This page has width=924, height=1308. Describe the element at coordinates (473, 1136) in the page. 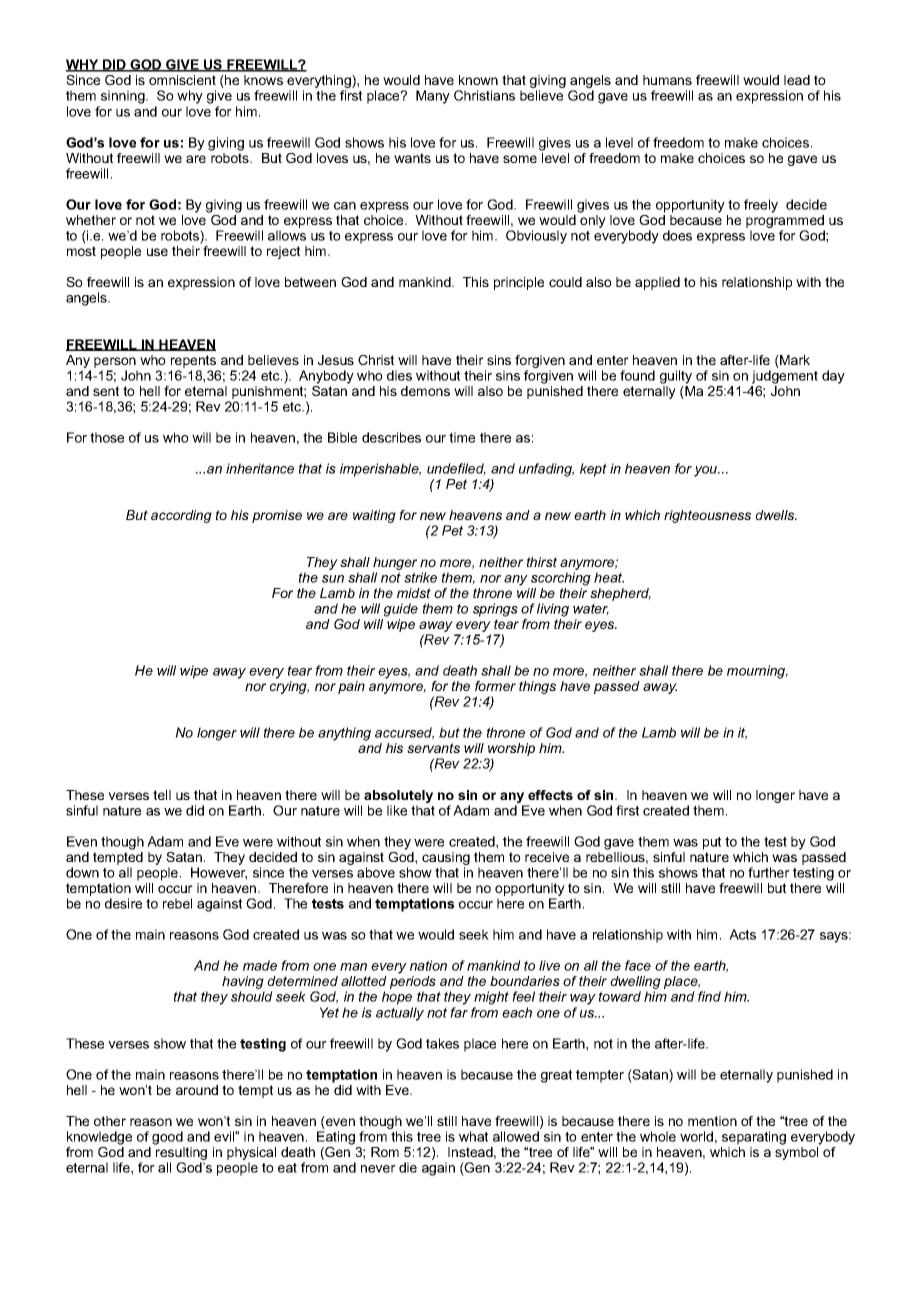

I see `what` at that location.
